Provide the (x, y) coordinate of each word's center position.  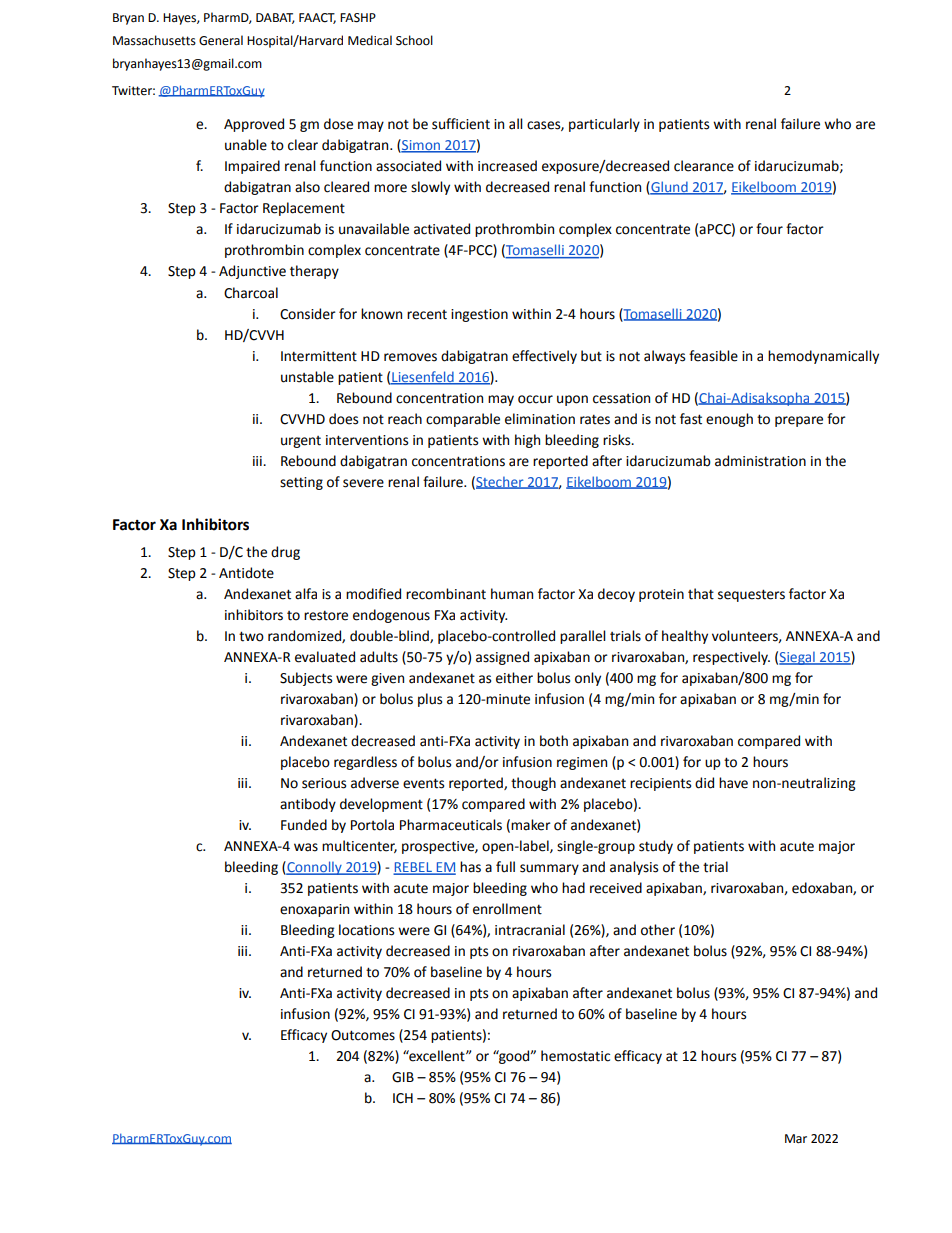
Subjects (306, 679)
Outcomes (363, 1035)
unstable (307, 377)
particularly (604, 125)
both (554, 741)
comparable (463, 420)
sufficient (461, 124)
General (221, 40)
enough (729, 420)
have (733, 783)
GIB (403, 1077)
